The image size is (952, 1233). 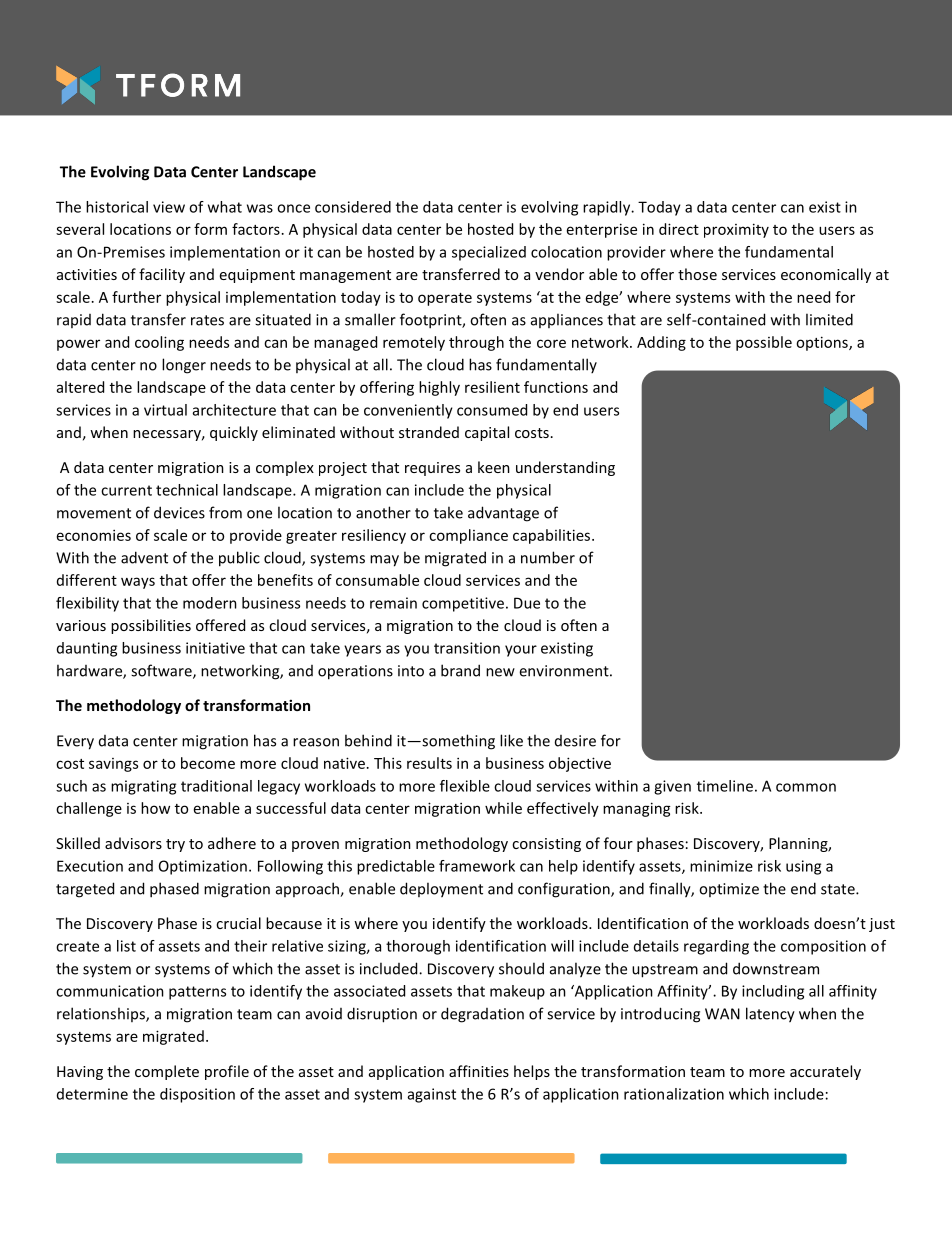 I want to click on transition, so click(x=467, y=648).
